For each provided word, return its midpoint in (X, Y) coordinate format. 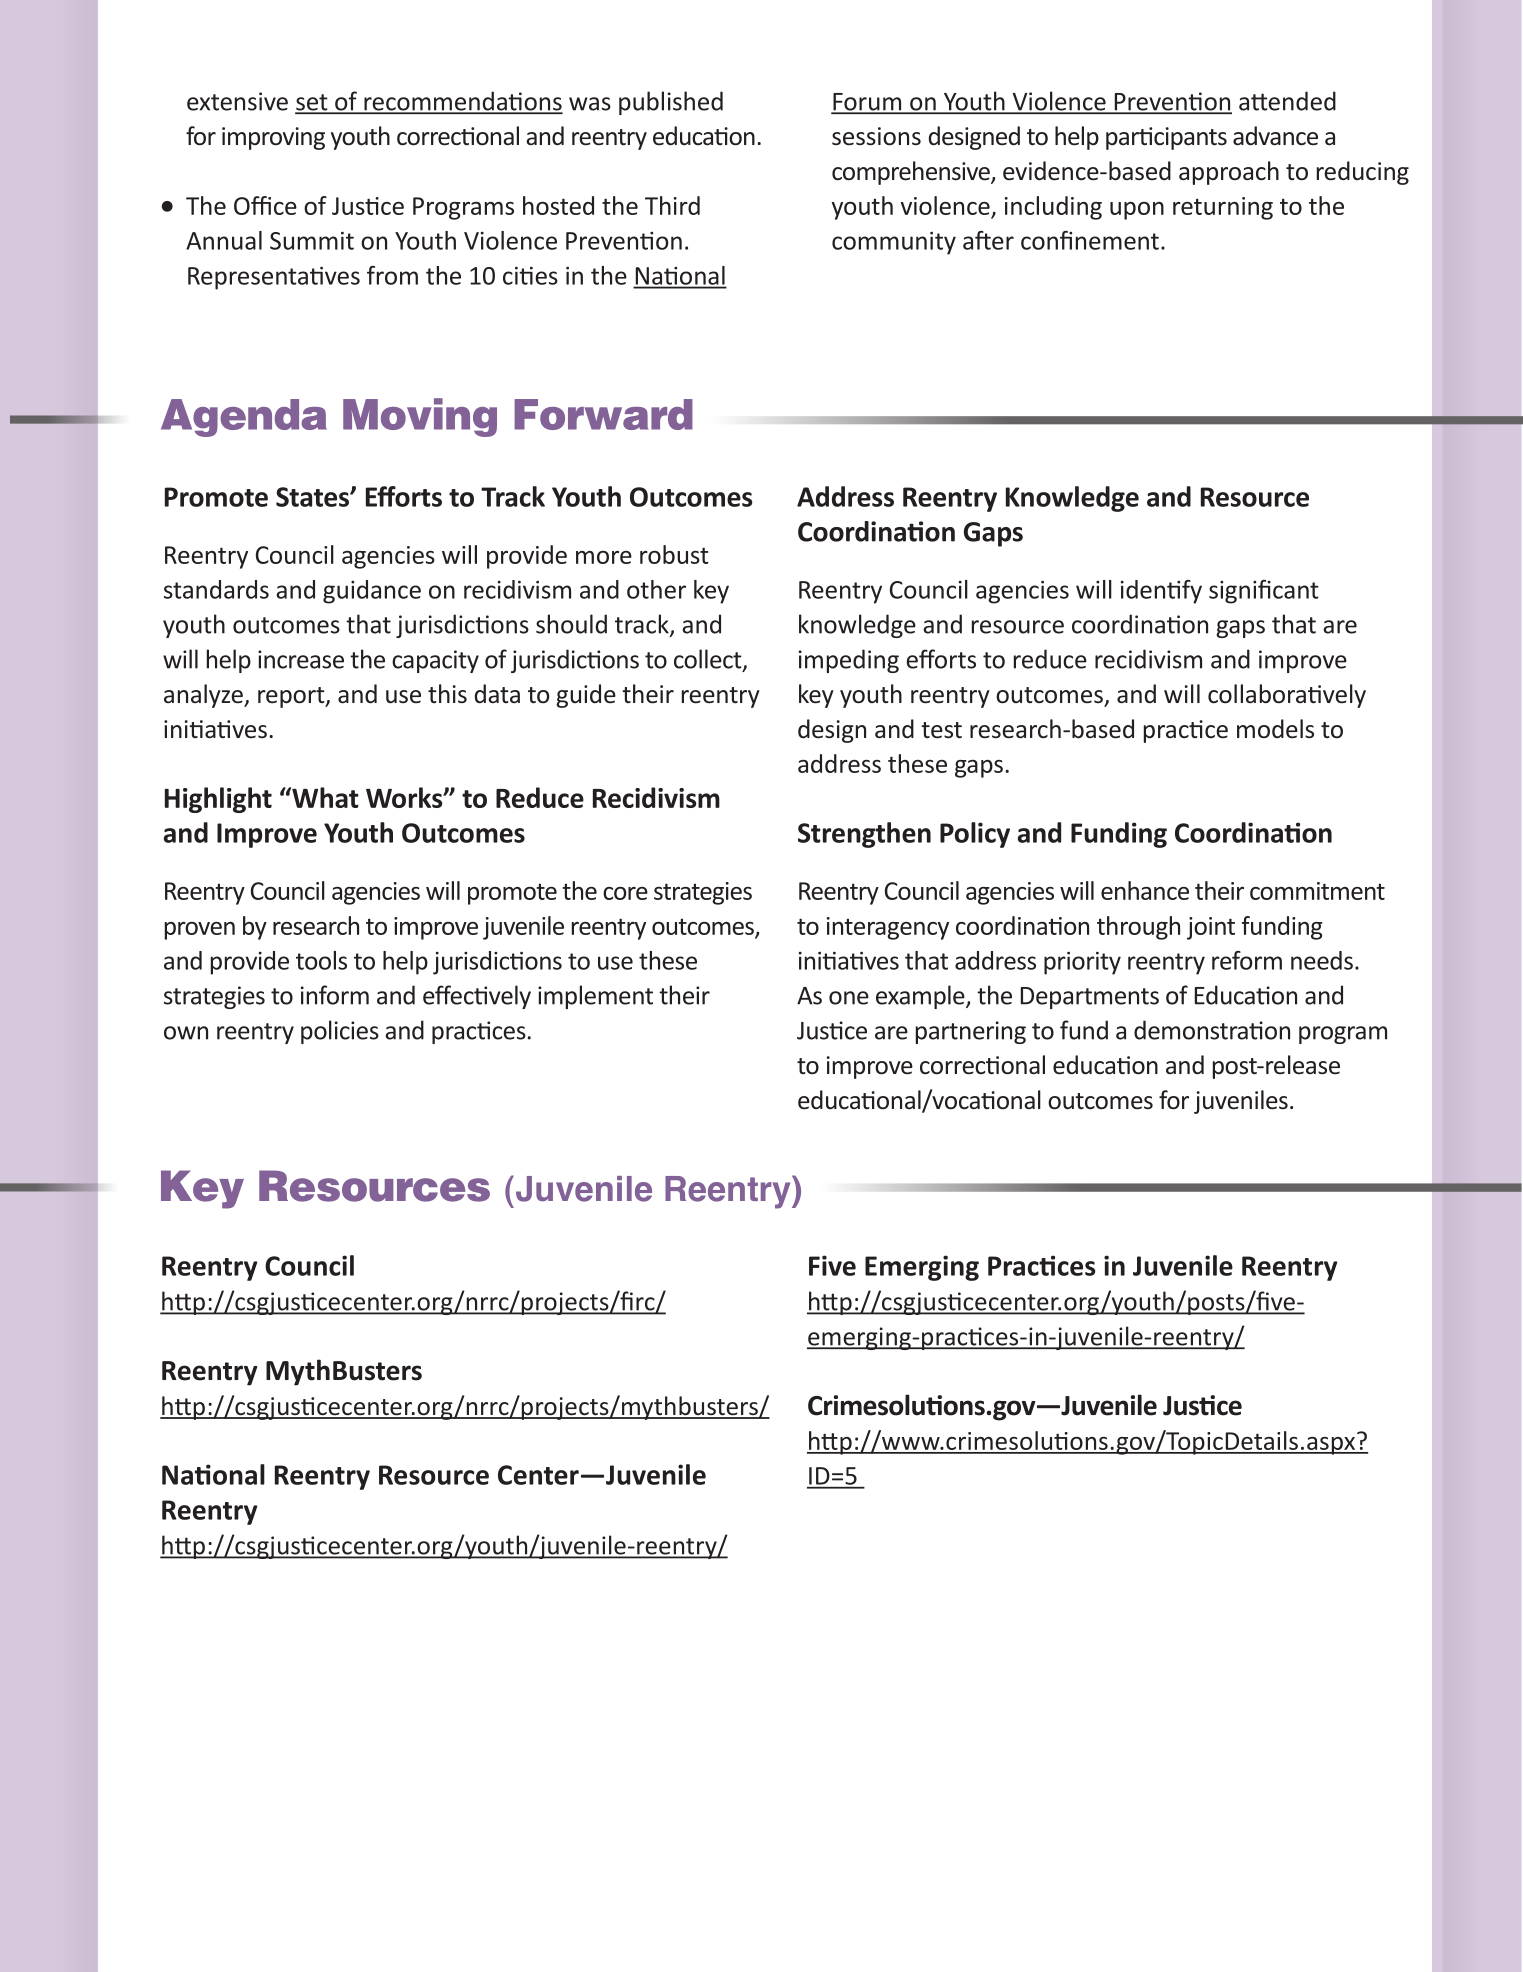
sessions (876, 136)
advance (1275, 136)
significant (1264, 592)
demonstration (1212, 1030)
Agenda (244, 418)
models (1275, 729)
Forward (603, 414)
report (292, 697)
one (849, 998)
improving (273, 138)
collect (709, 660)
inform (335, 995)
